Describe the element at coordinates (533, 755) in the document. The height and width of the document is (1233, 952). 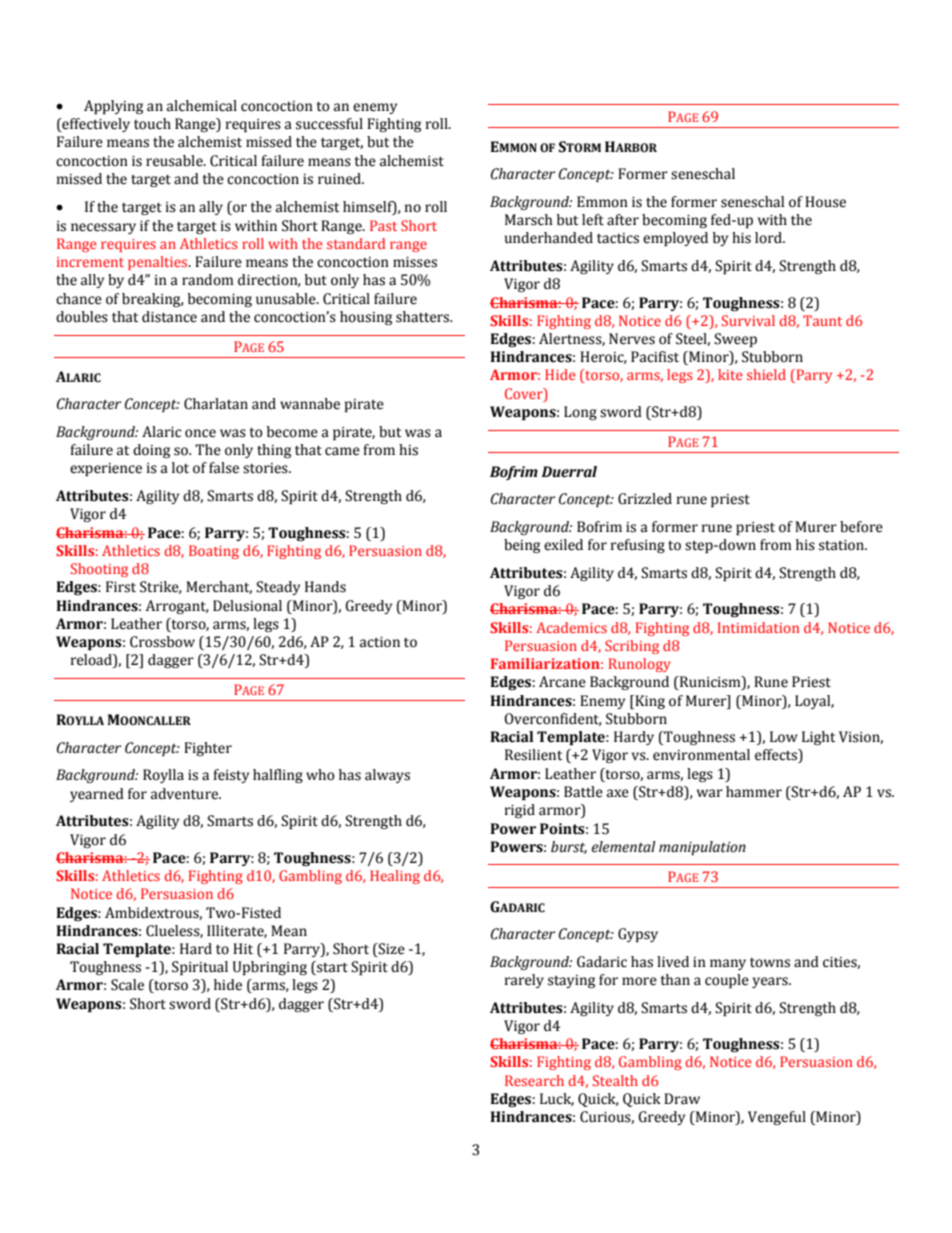
I see `Resilient` at that location.
